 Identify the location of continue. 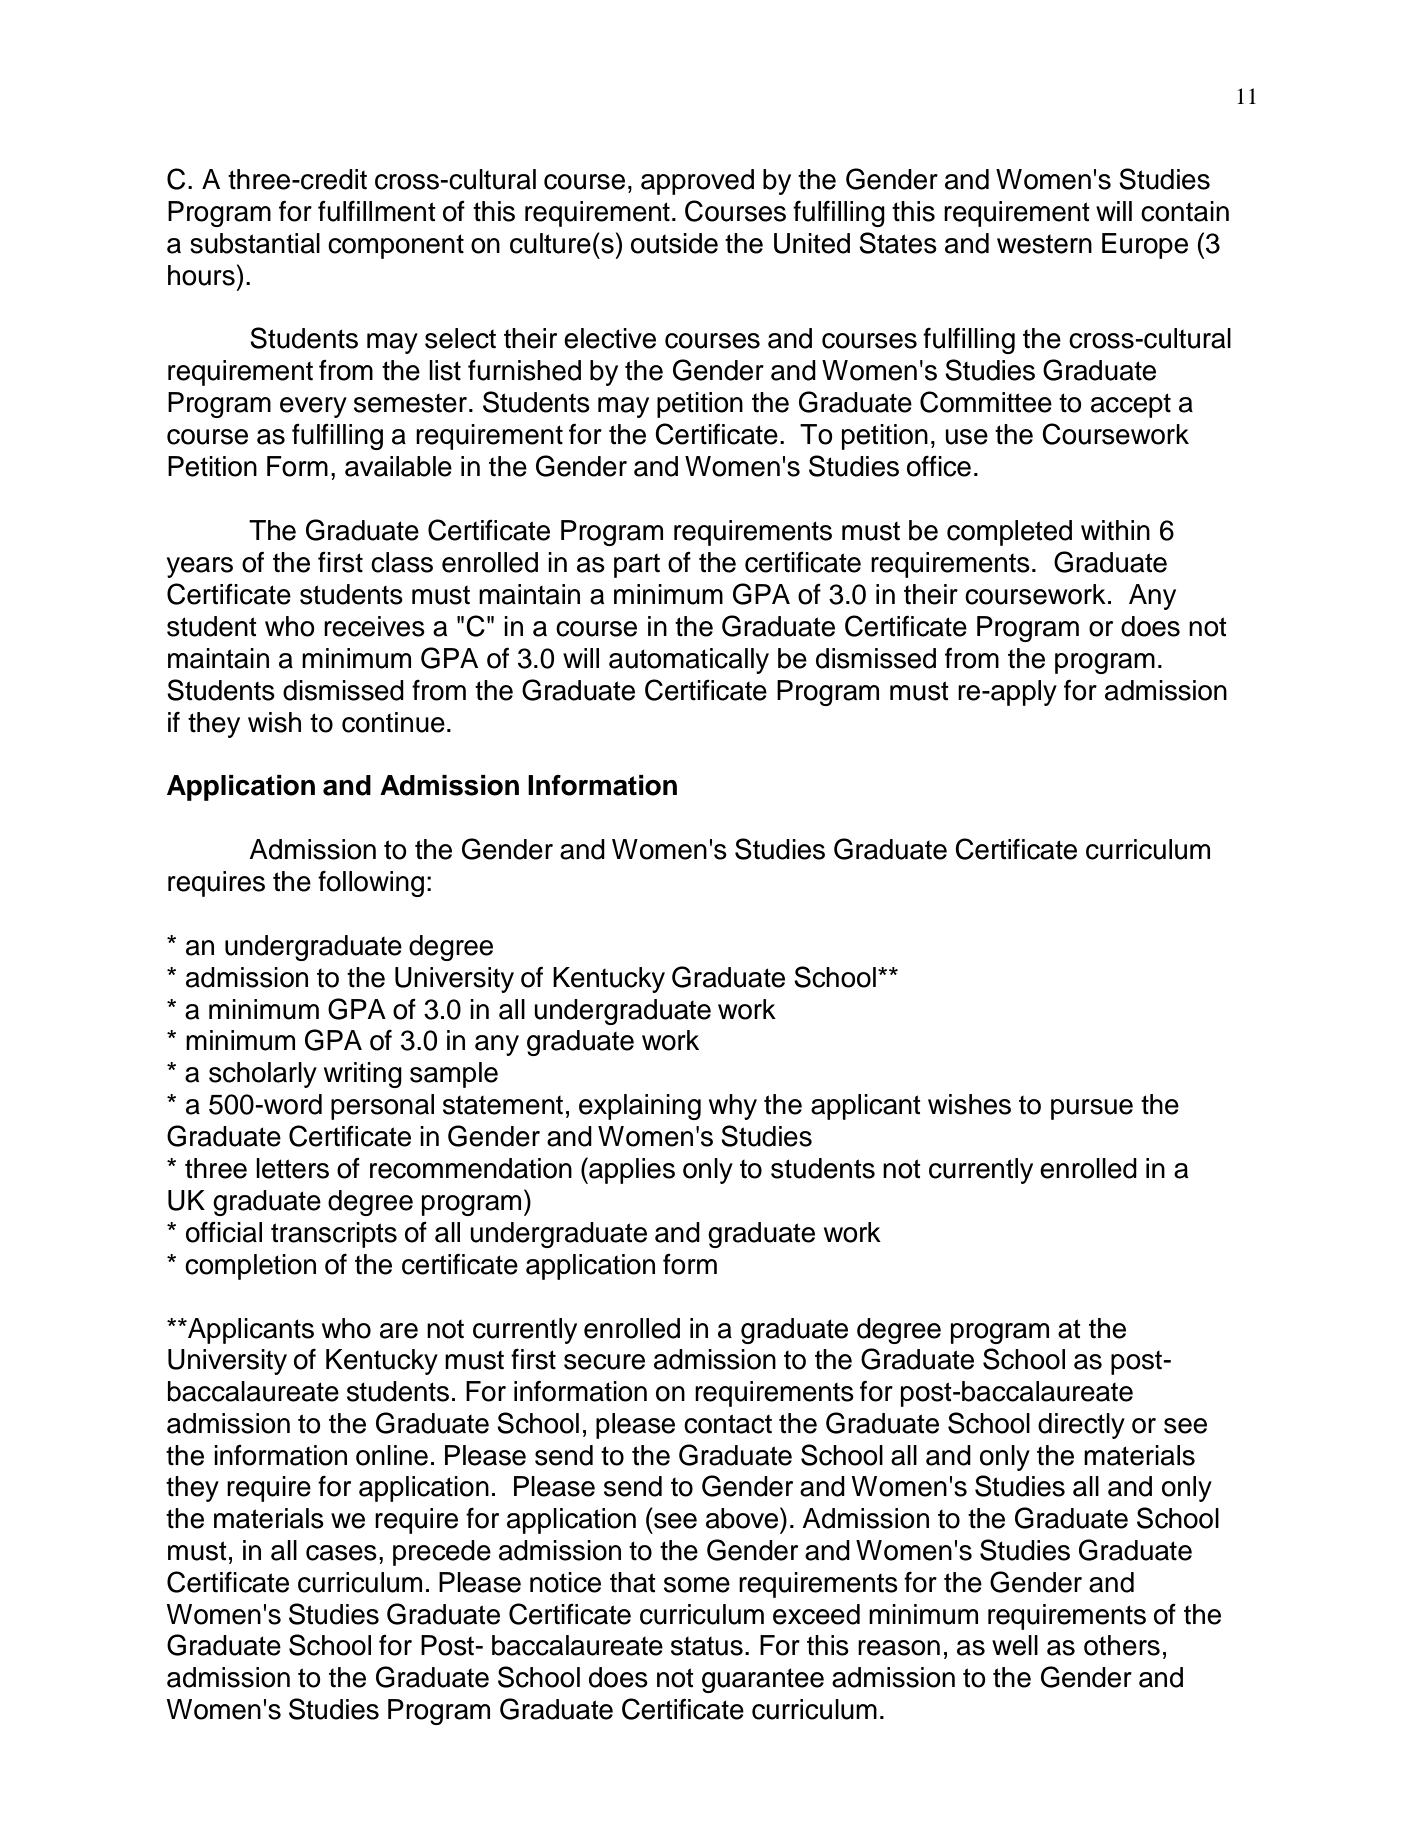
(393, 722).
